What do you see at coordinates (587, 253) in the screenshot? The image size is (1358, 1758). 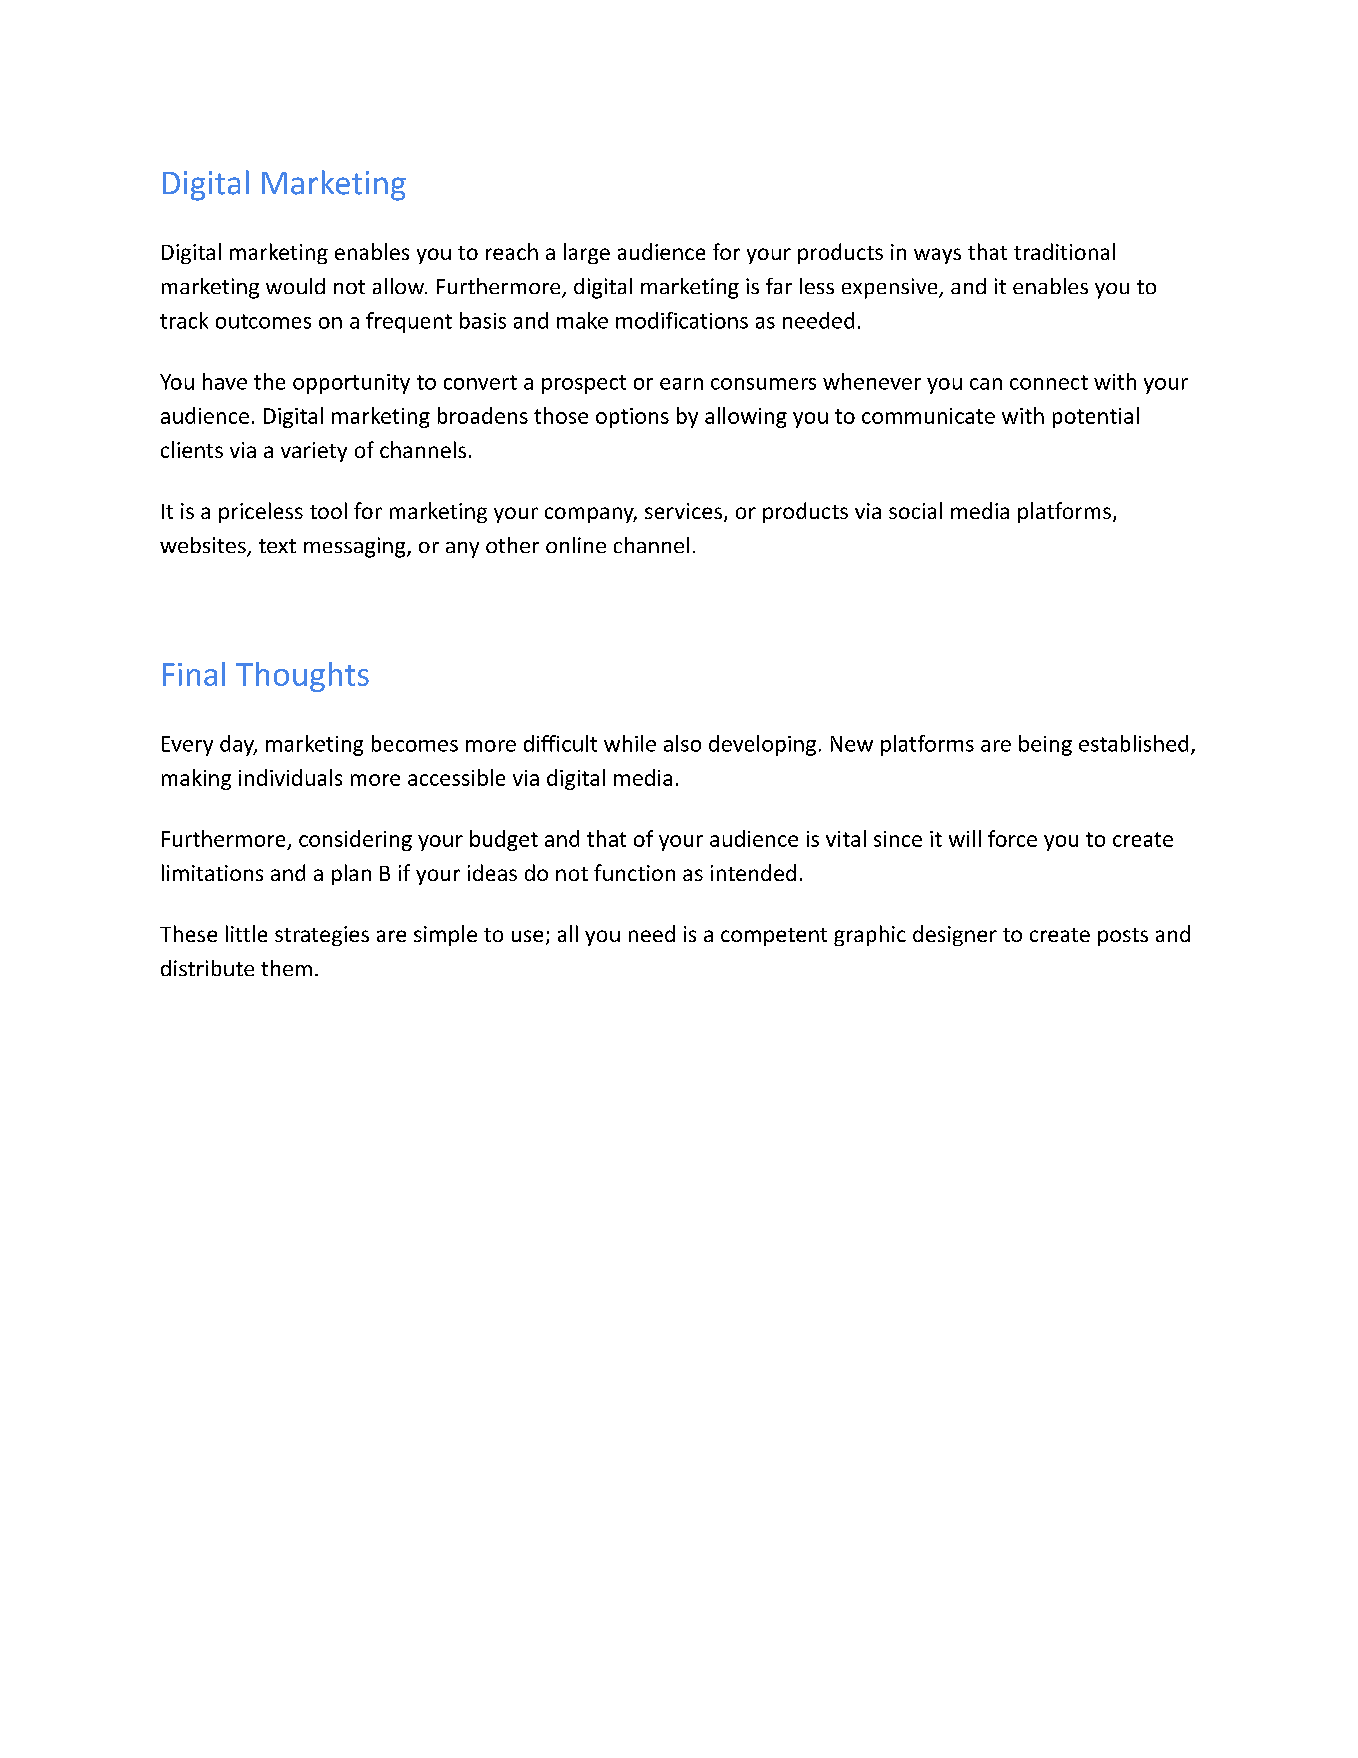 I see `large` at bounding box center [587, 253].
